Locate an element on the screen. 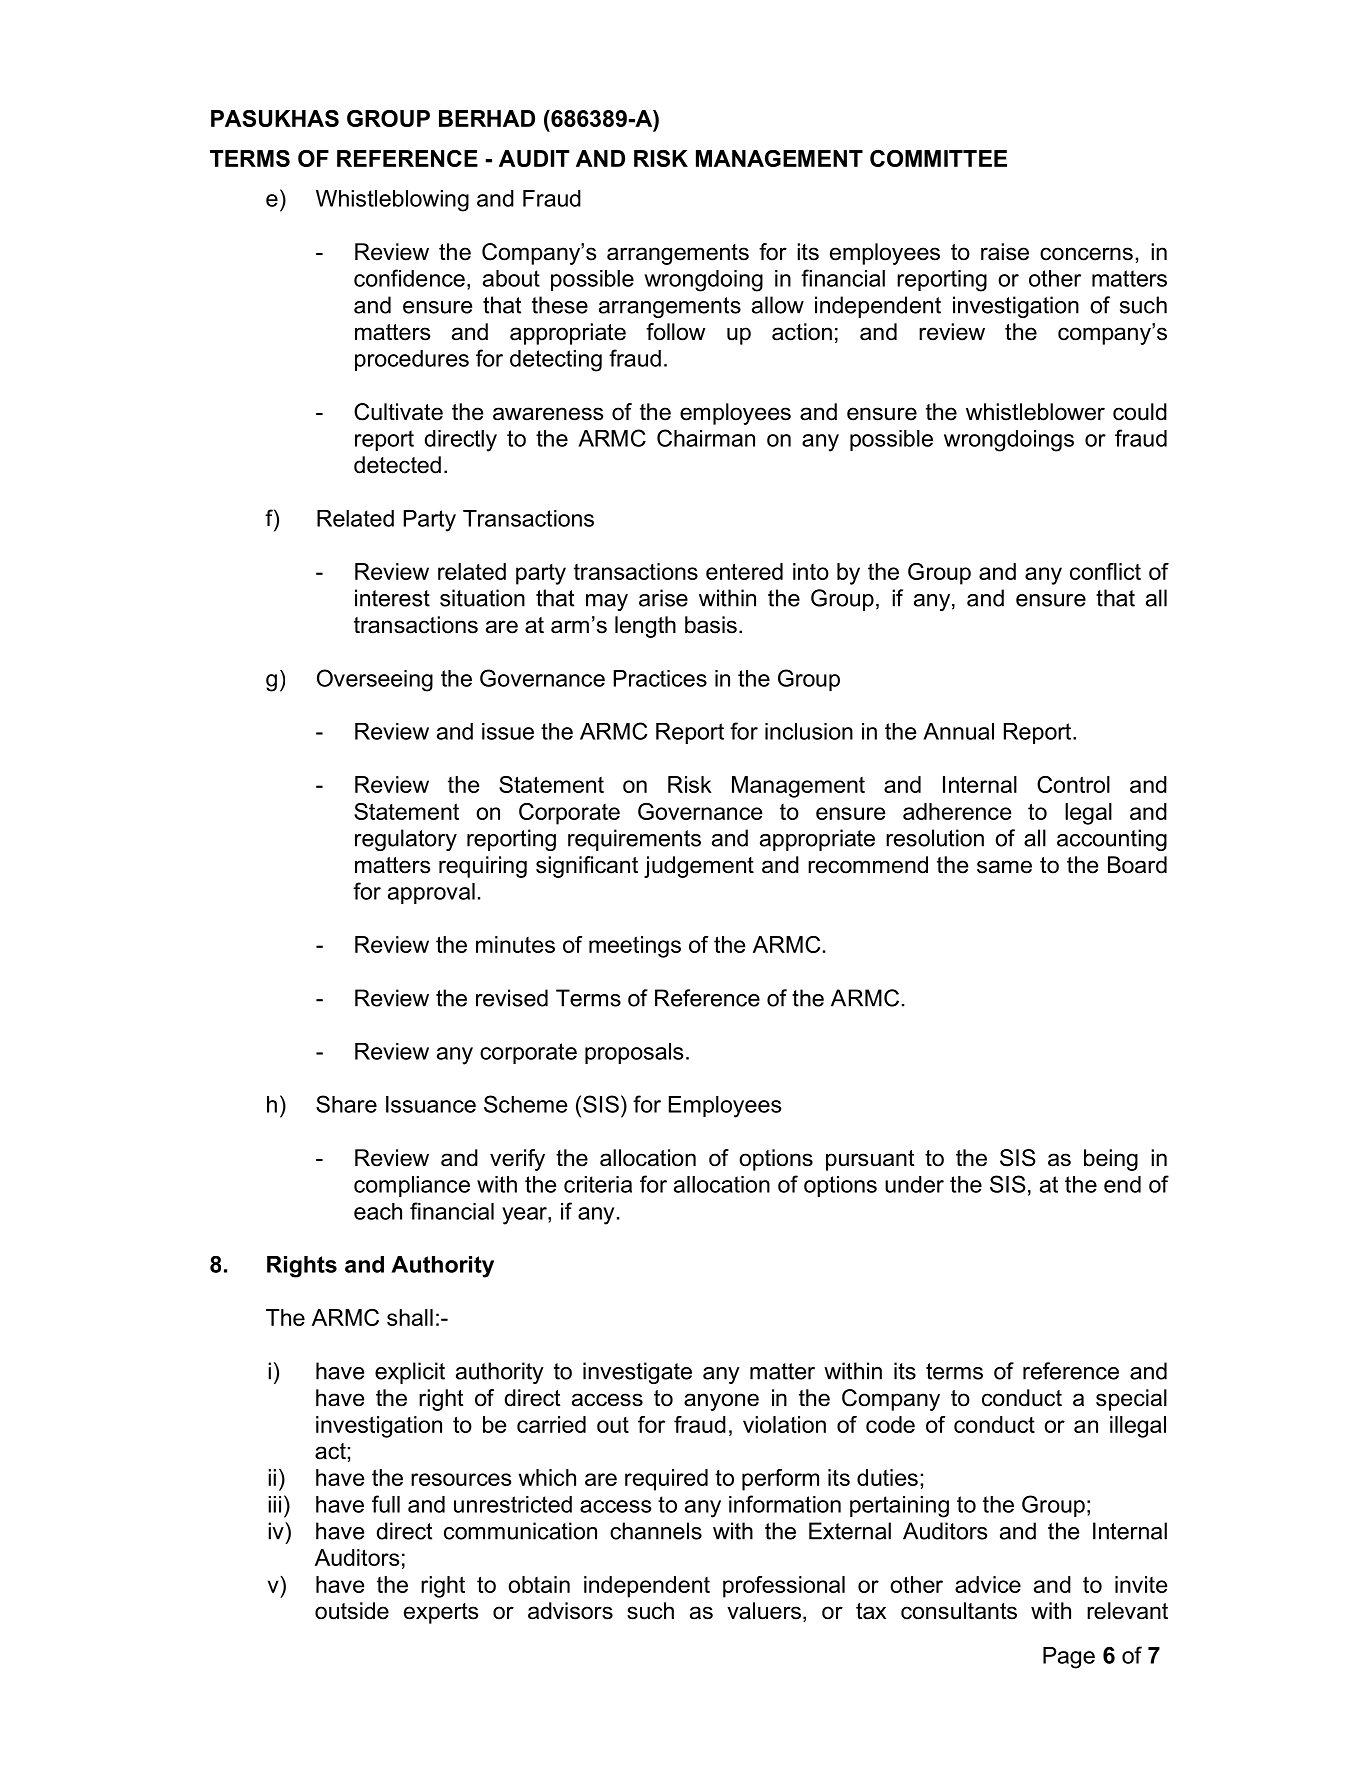  professional is located at coordinates (784, 1587).
